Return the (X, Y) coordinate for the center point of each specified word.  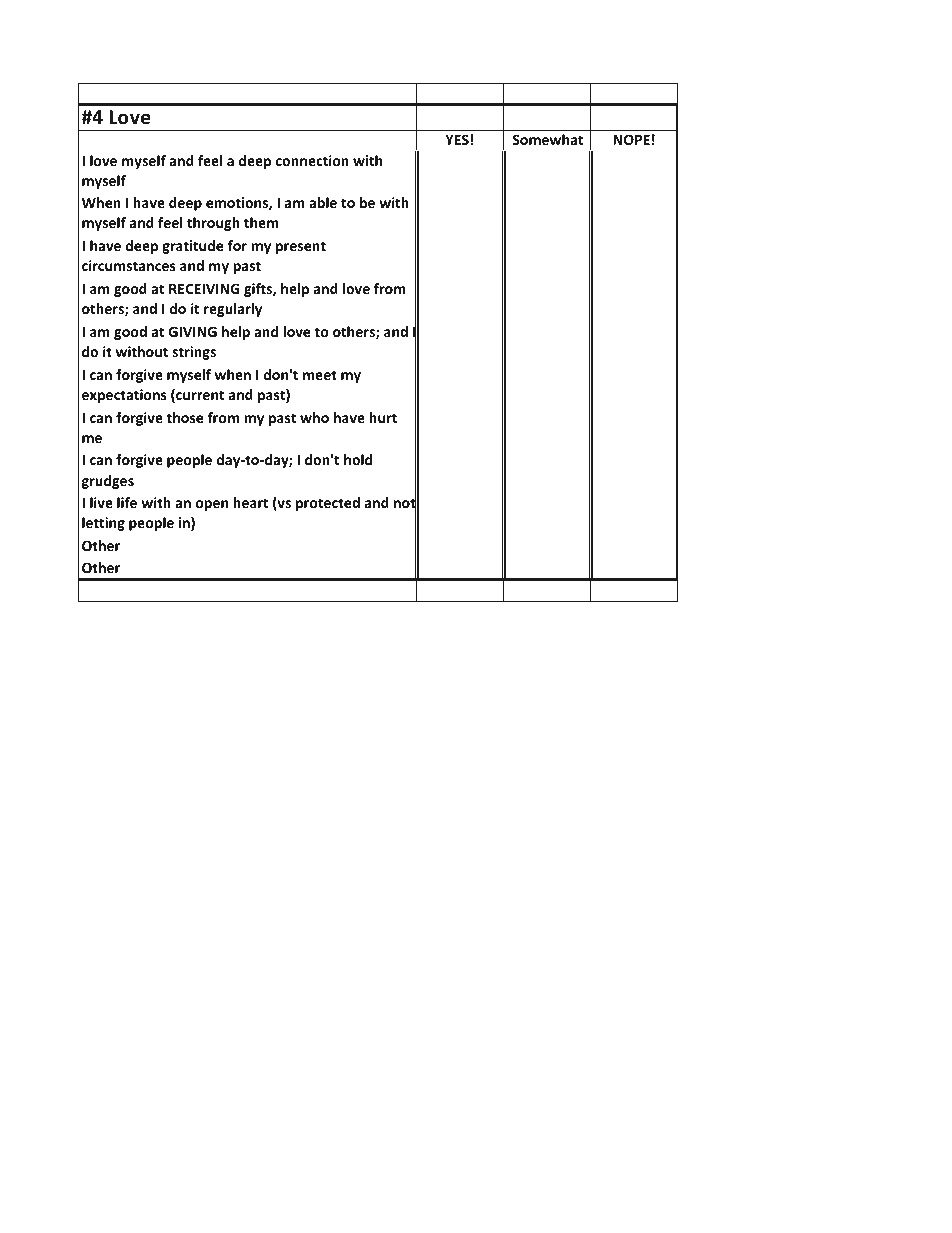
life (127, 502)
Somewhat (547, 139)
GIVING (193, 331)
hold (358, 459)
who (314, 417)
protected (328, 504)
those (184, 417)
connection (312, 160)
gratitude (192, 247)
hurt (383, 417)
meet (320, 375)
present (301, 247)
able (323, 202)
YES (457, 139)
